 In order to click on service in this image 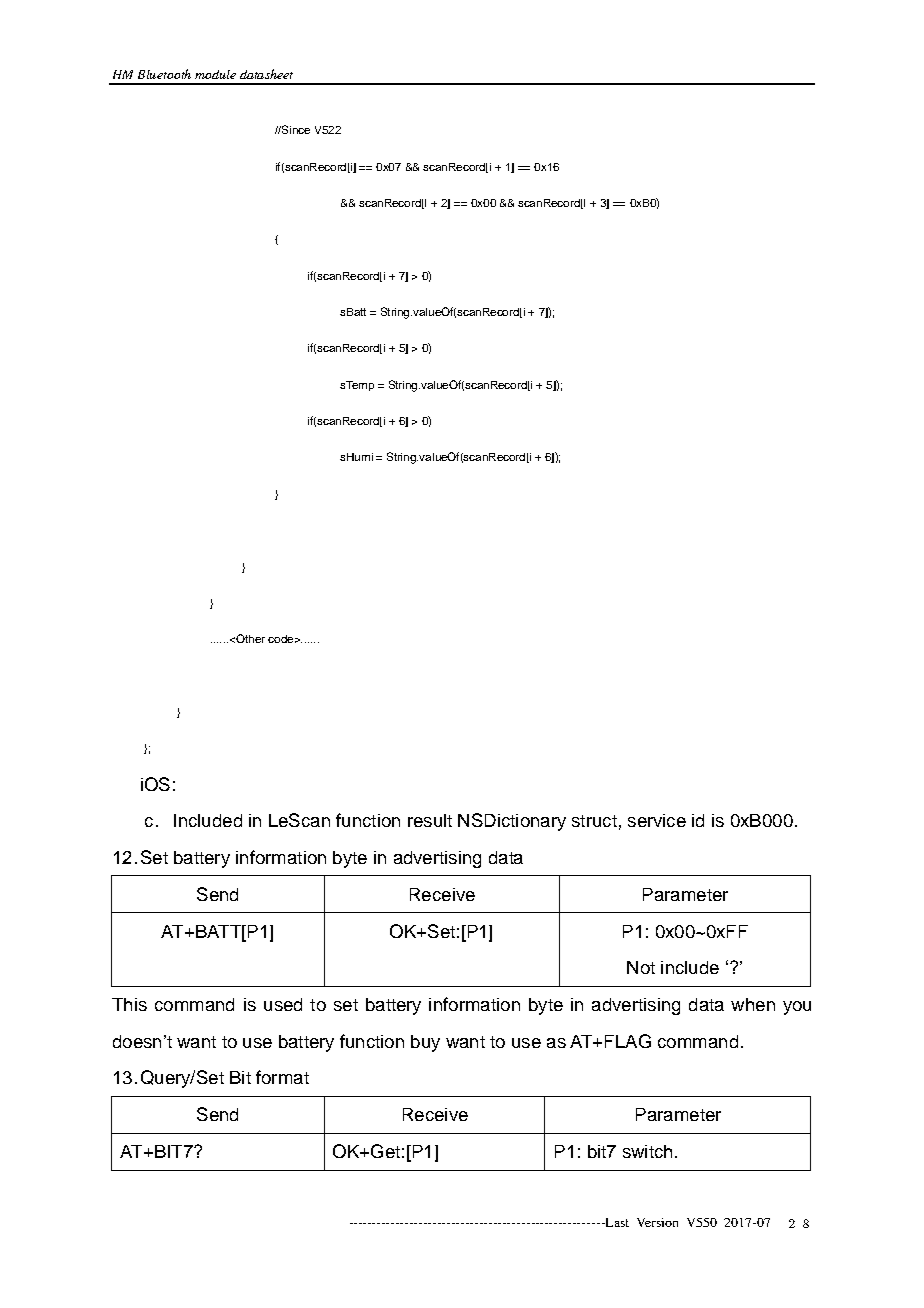, I will do `click(657, 820)`.
